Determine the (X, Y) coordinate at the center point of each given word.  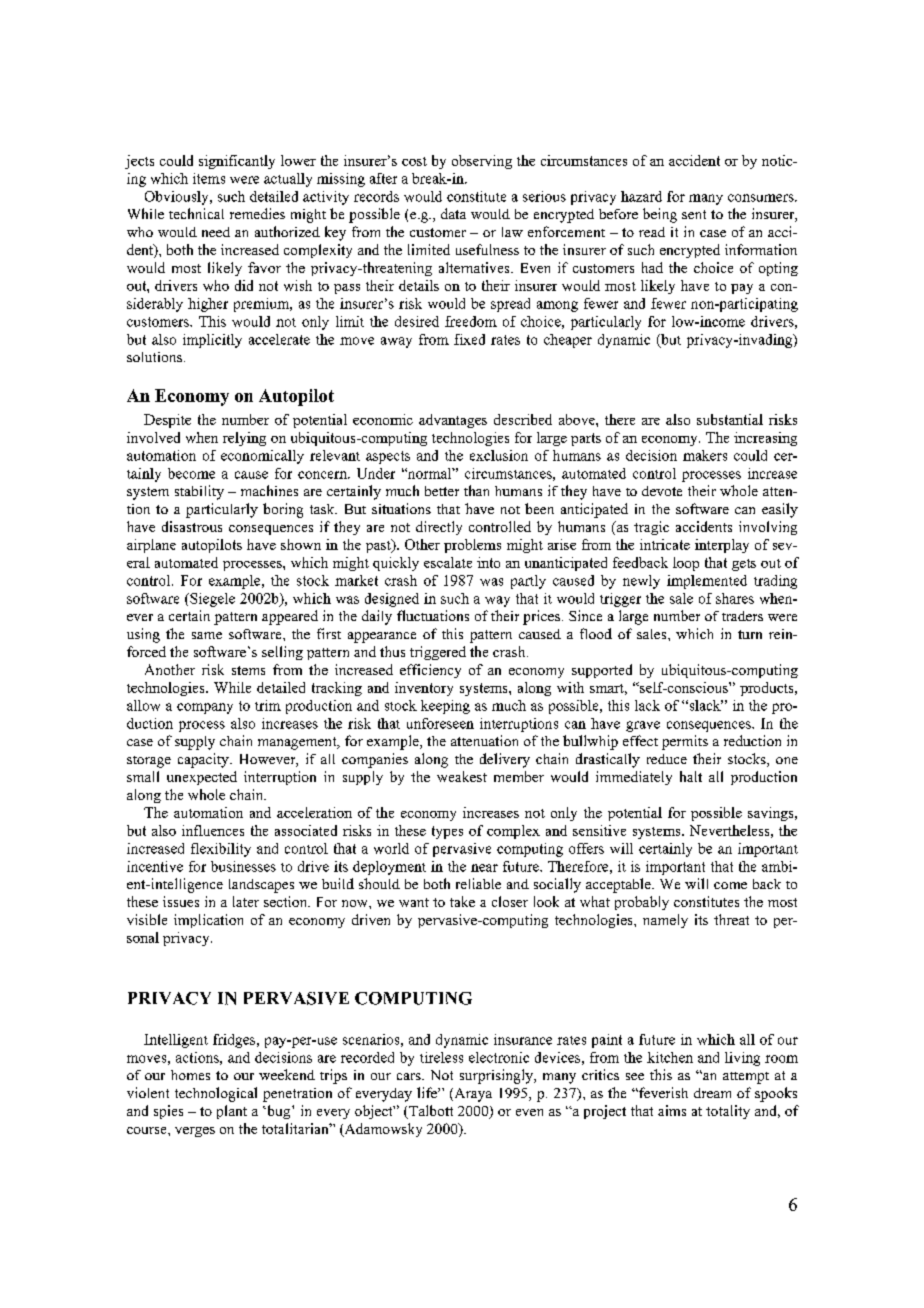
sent (694, 214)
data (453, 213)
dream (712, 1093)
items (209, 178)
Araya (472, 1095)
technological (216, 1094)
